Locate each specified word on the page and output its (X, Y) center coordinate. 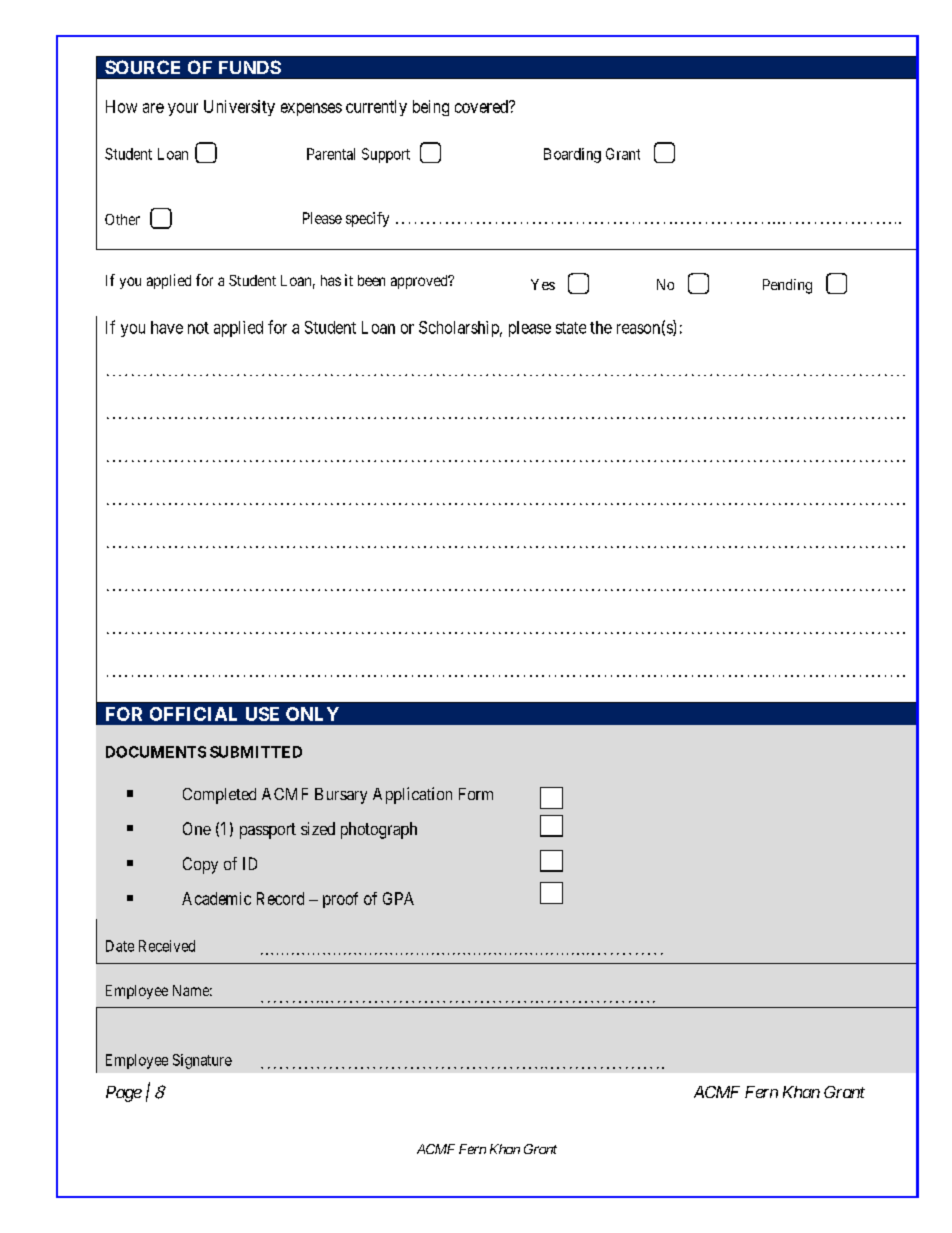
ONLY (312, 714)
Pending (787, 286)
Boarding (572, 155)
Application (412, 795)
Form (476, 794)
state (571, 328)
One (197, 828)
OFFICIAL (193, 714)
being (431, 108)
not (198, 328)
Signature (202, 1061)
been (371, 280)
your (183, 109)
